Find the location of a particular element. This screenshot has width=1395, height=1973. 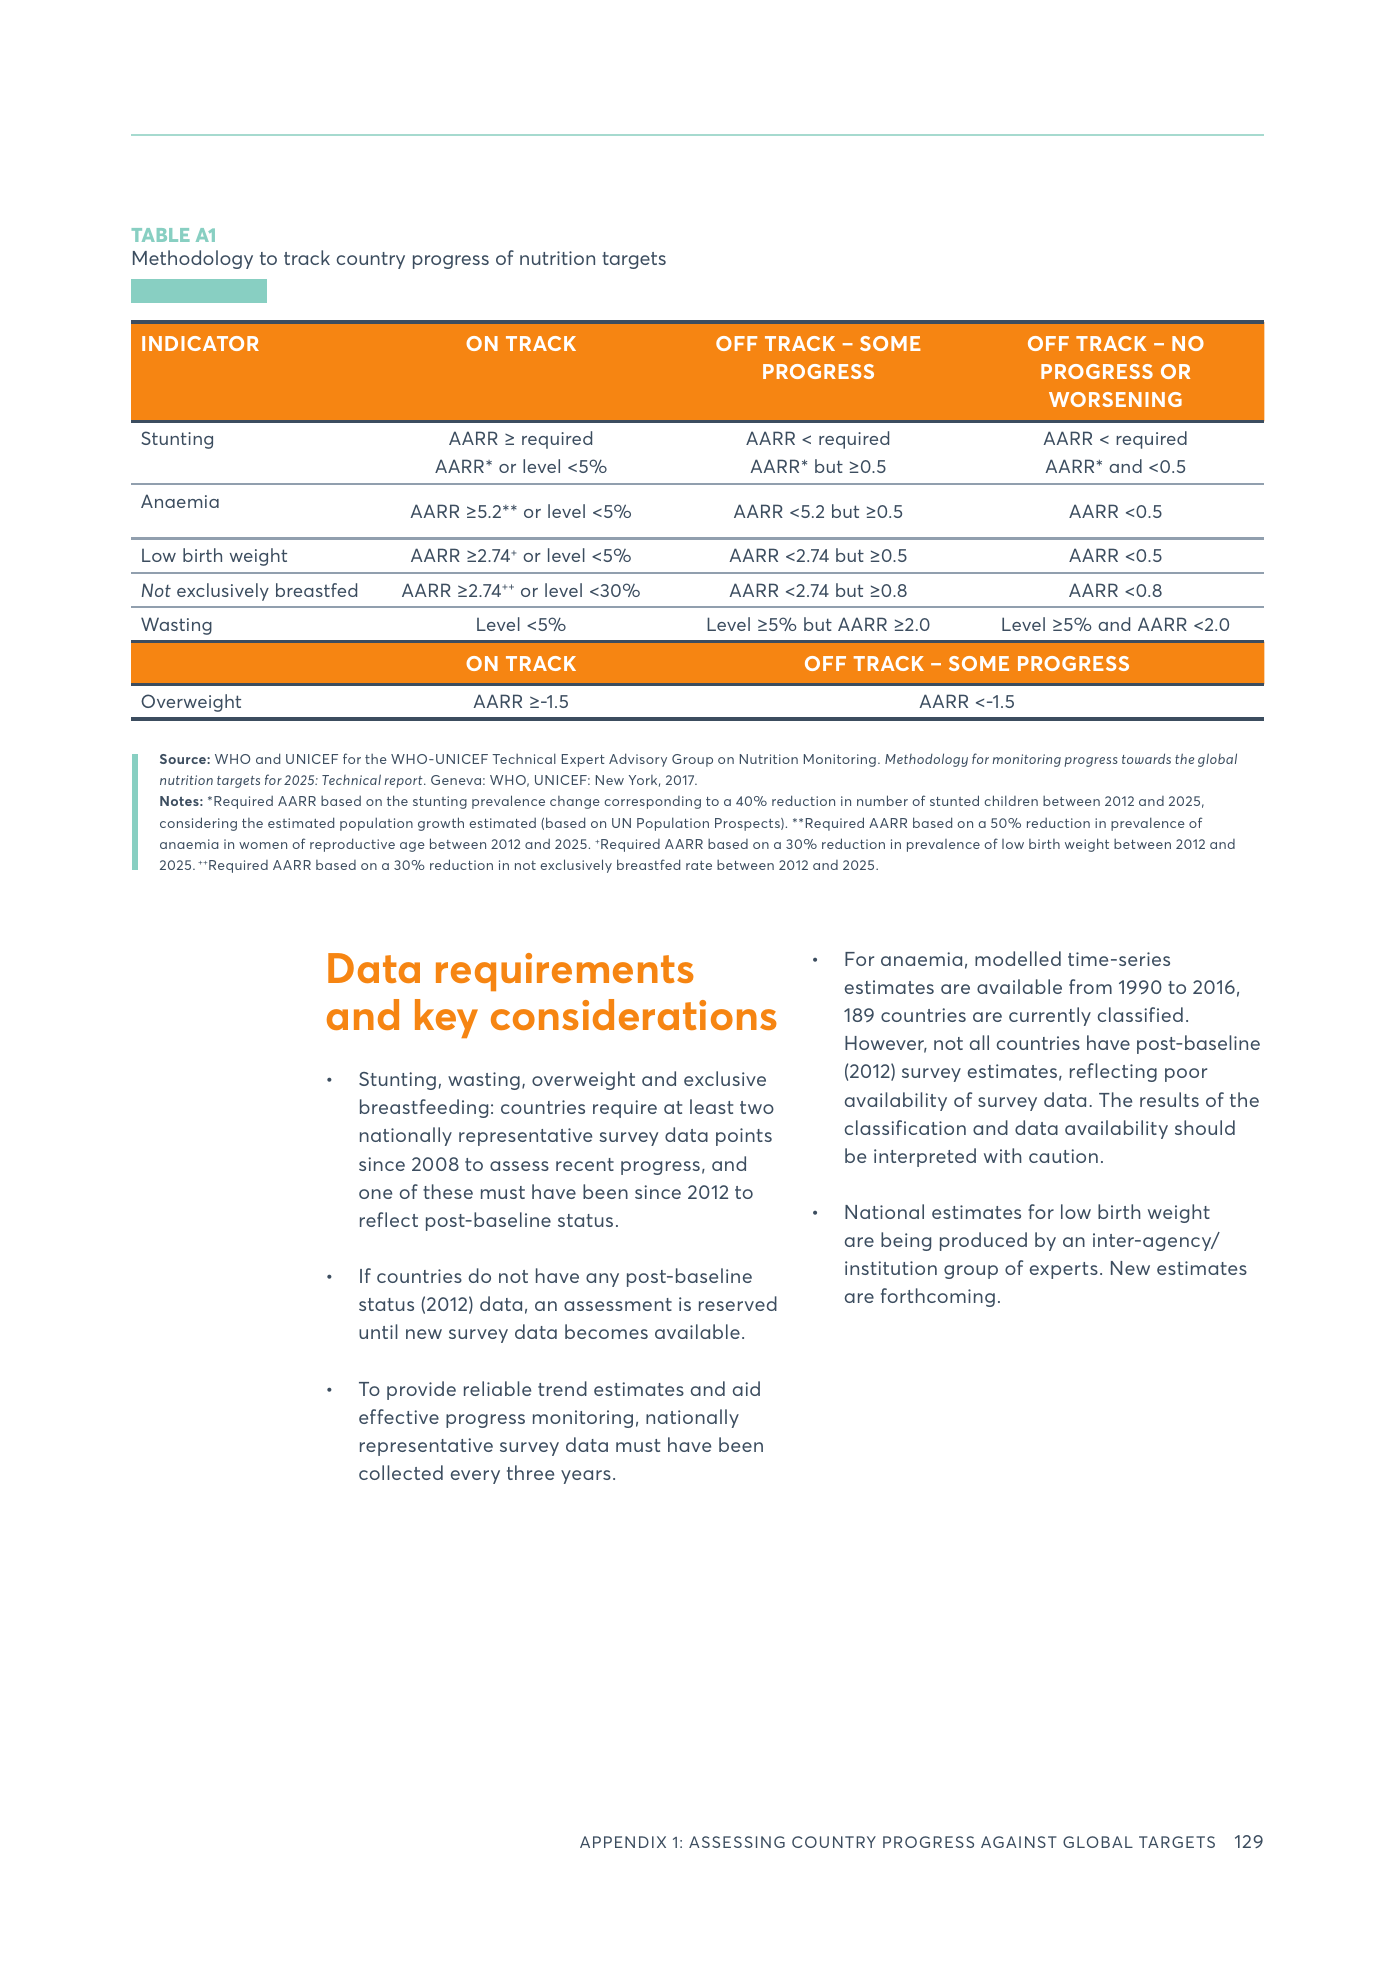

AGAINST is located at coordinates (1019, 1842).
